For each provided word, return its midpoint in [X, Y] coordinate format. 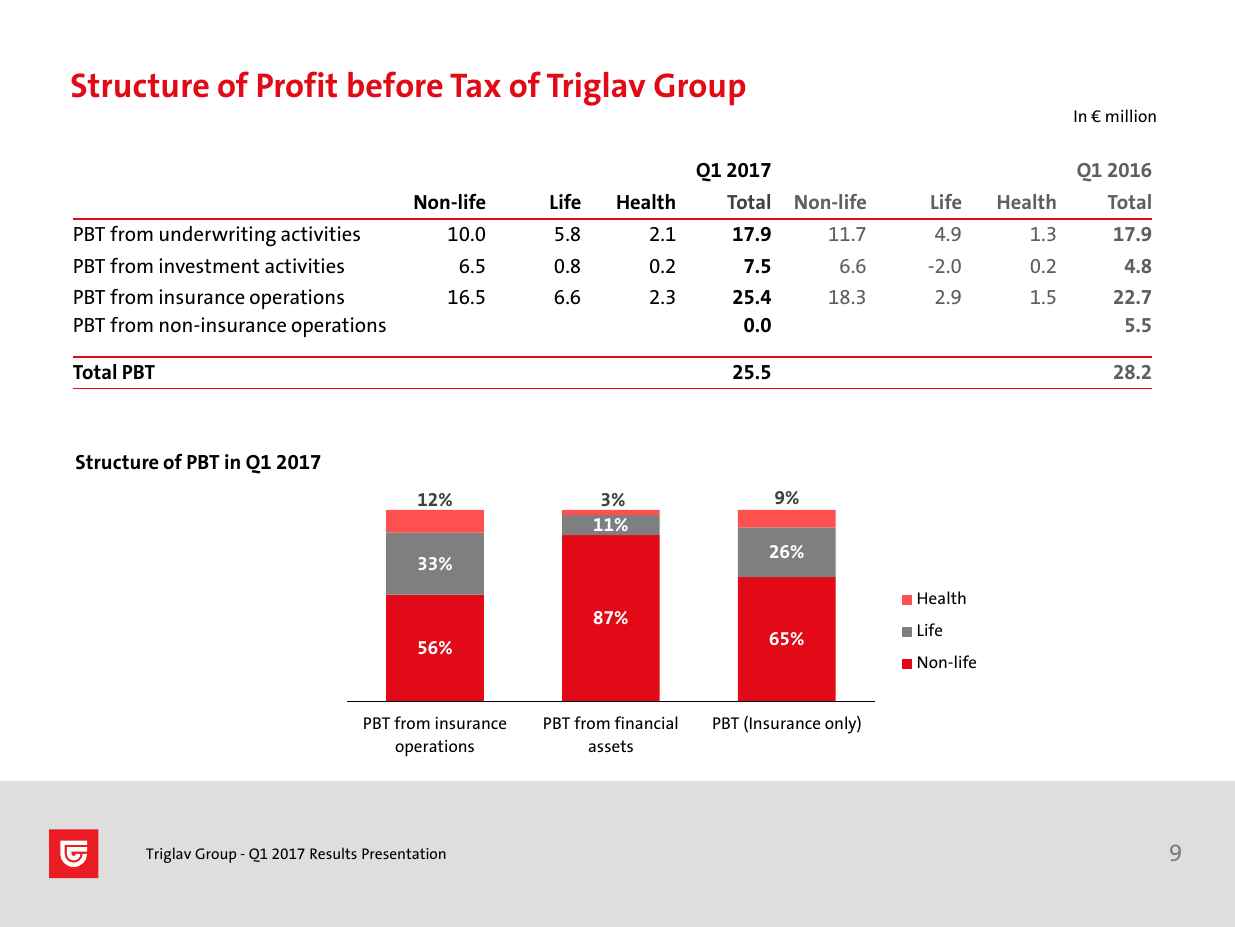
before [395, 84]
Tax [475, 86]
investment [209, 265]
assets [611, 746]
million [1131, 115]
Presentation [404, 853]
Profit [297, 84]
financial [646, 722]
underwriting [218, 236]
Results [333, 853]
